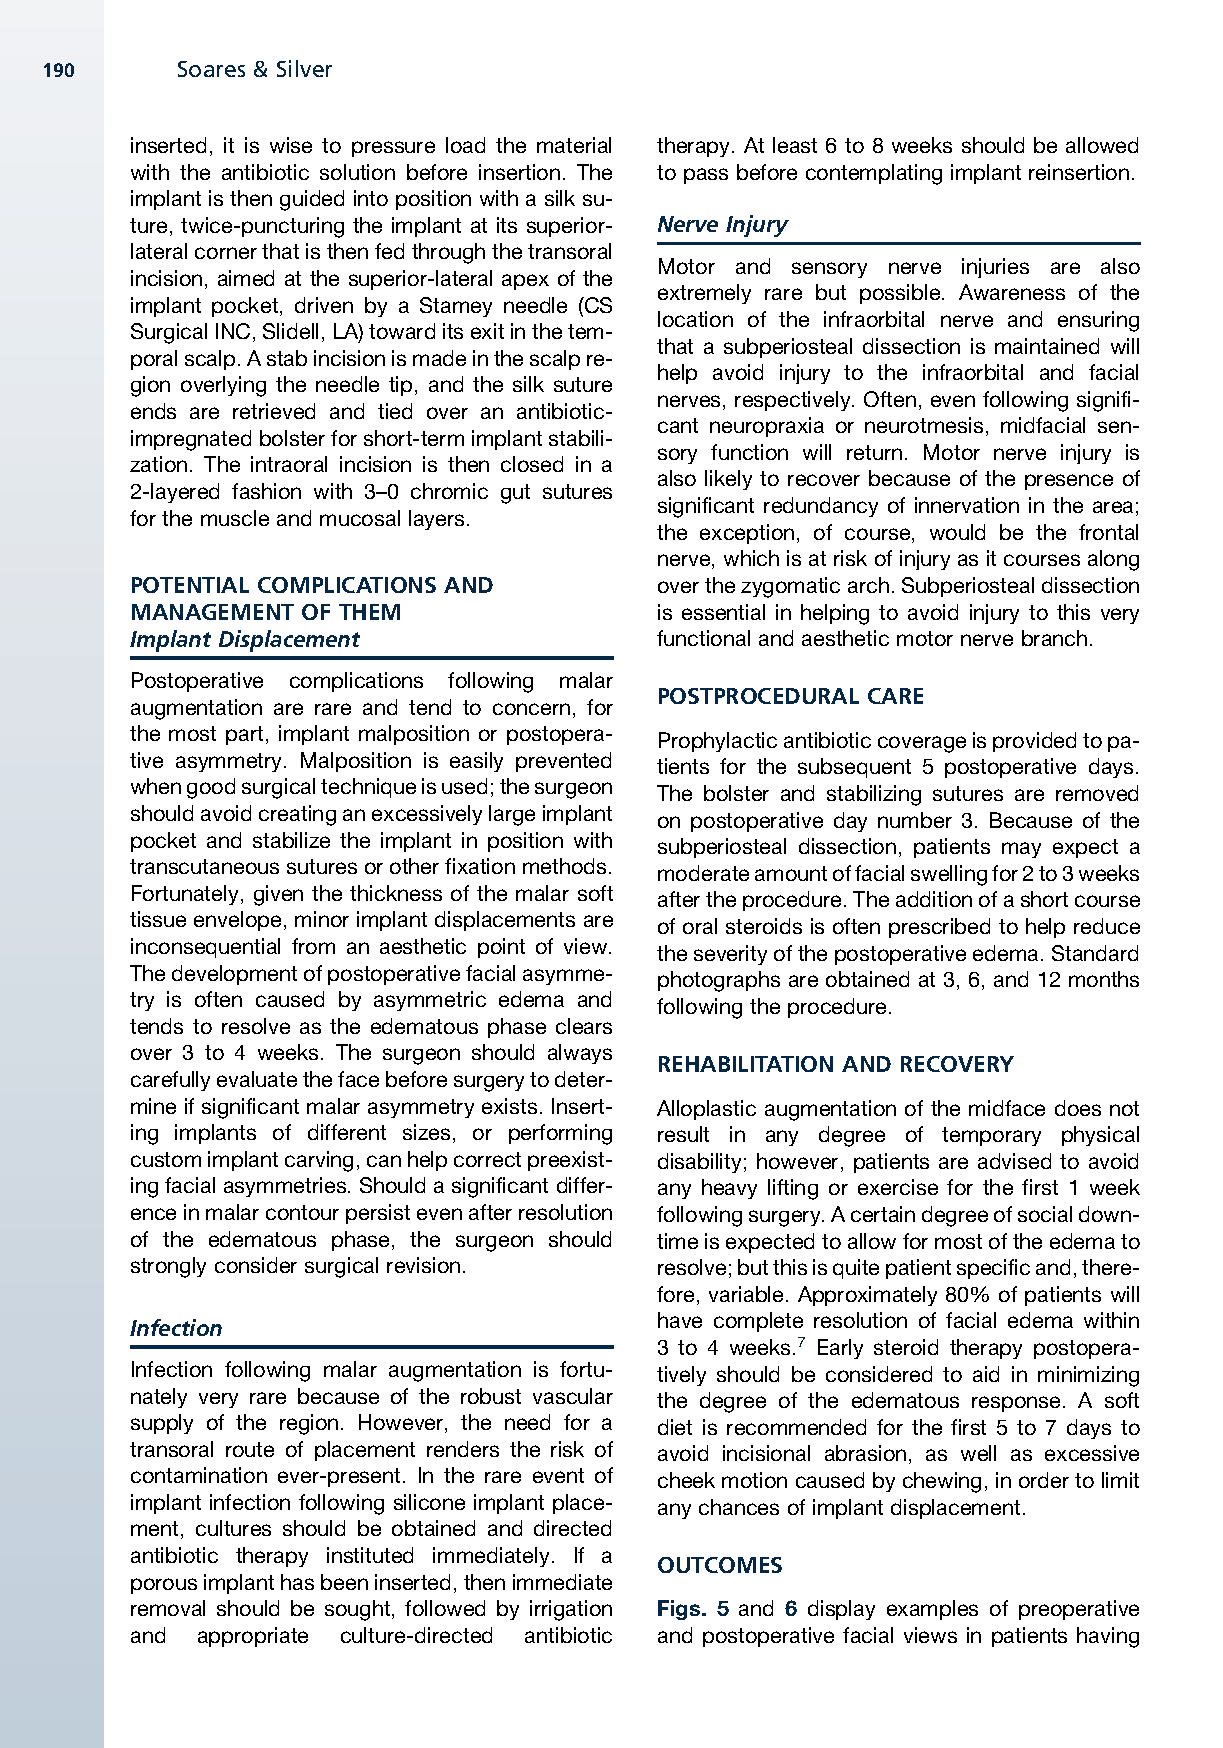 This screenshot has width=1223, height=1748. What do you see at coordinates (874, 174) in the screenshot?
I see `contemplating` at bounding box center [874, 174].
